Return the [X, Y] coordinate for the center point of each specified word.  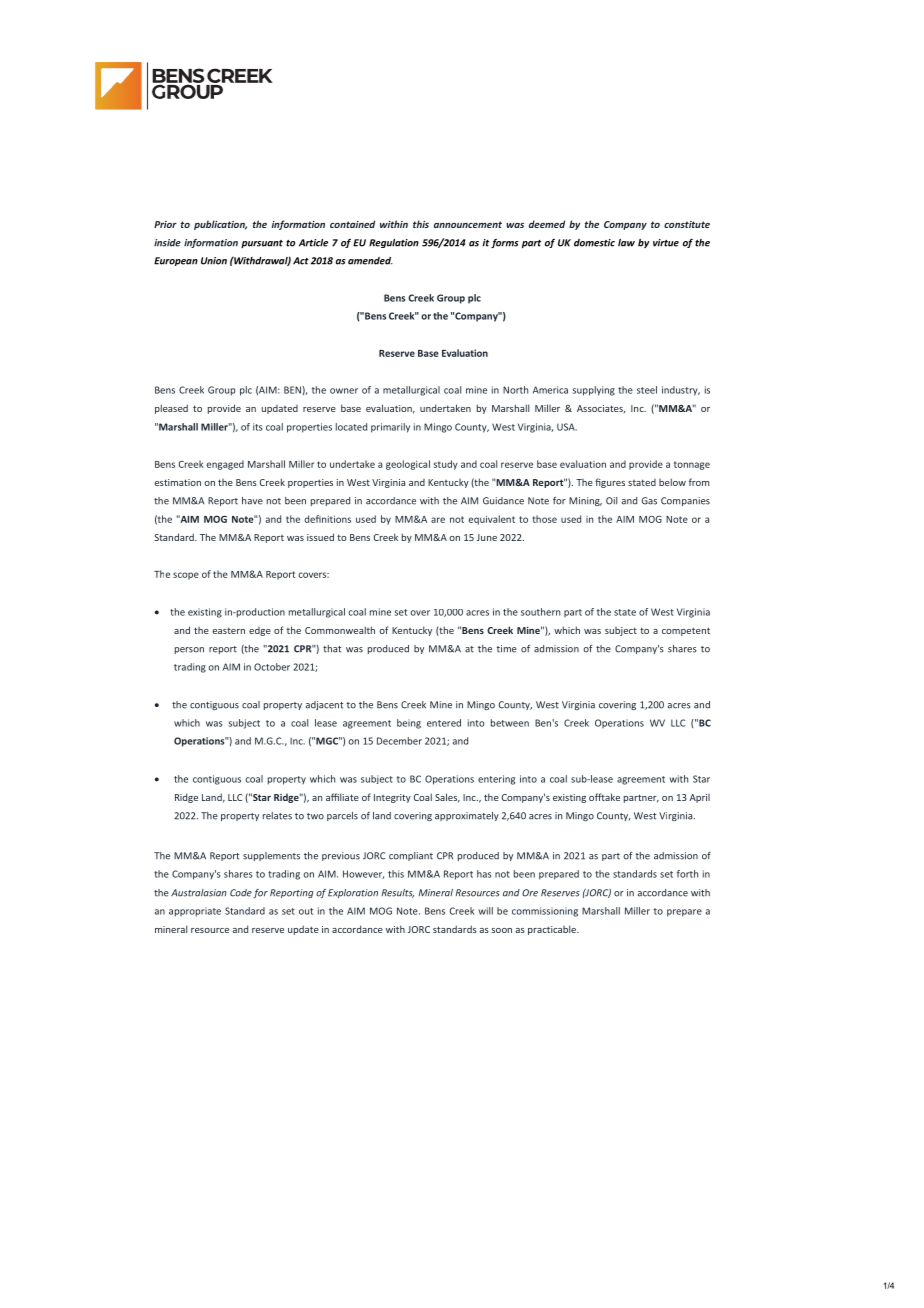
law [626, 243]
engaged [225, 465]
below [672, 482]
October [272, 667]
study [446, 465]
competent [686, 631]
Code [241, 893]
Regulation [394, 243]
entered [444, 723]
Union [214, 261]
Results [398, 893]
